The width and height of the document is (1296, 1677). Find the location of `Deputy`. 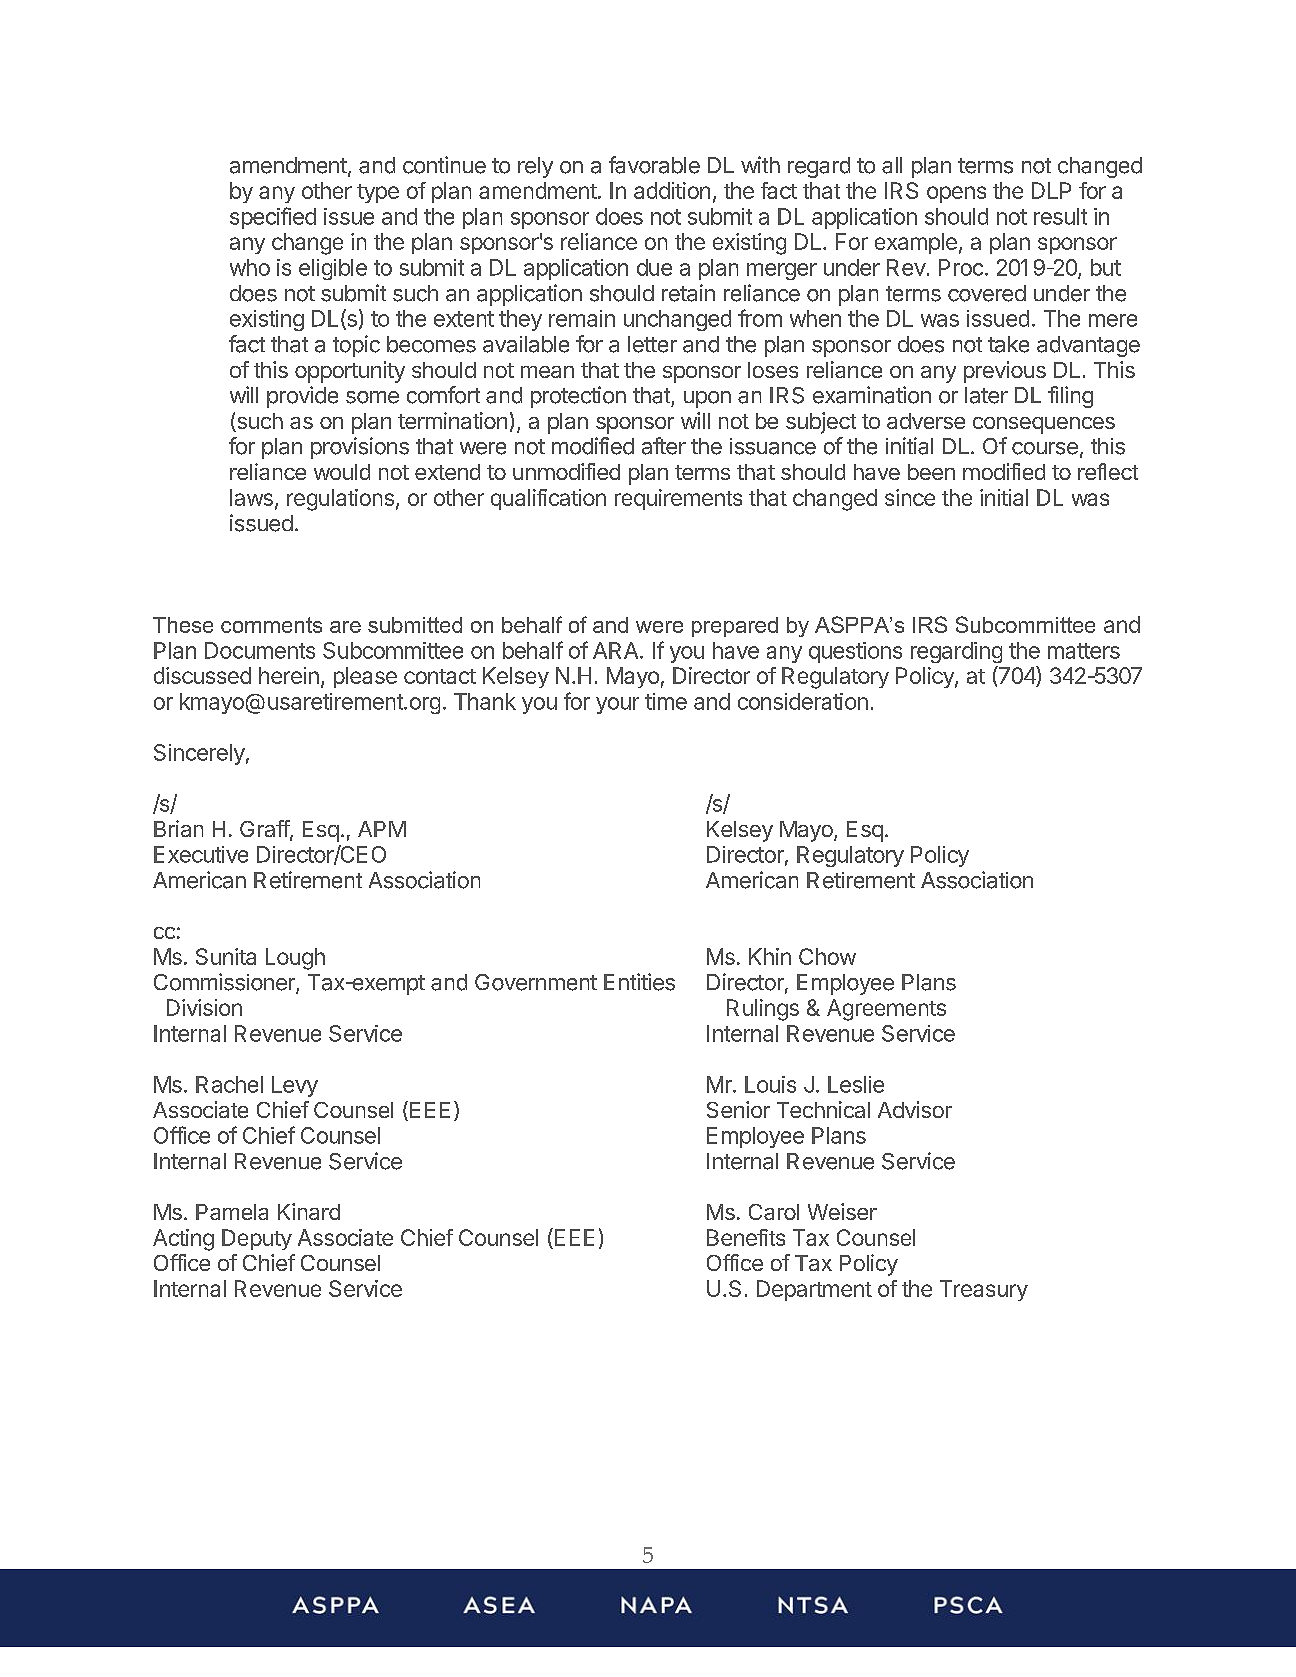

Deputy is located at coordinates (257, 1239).
